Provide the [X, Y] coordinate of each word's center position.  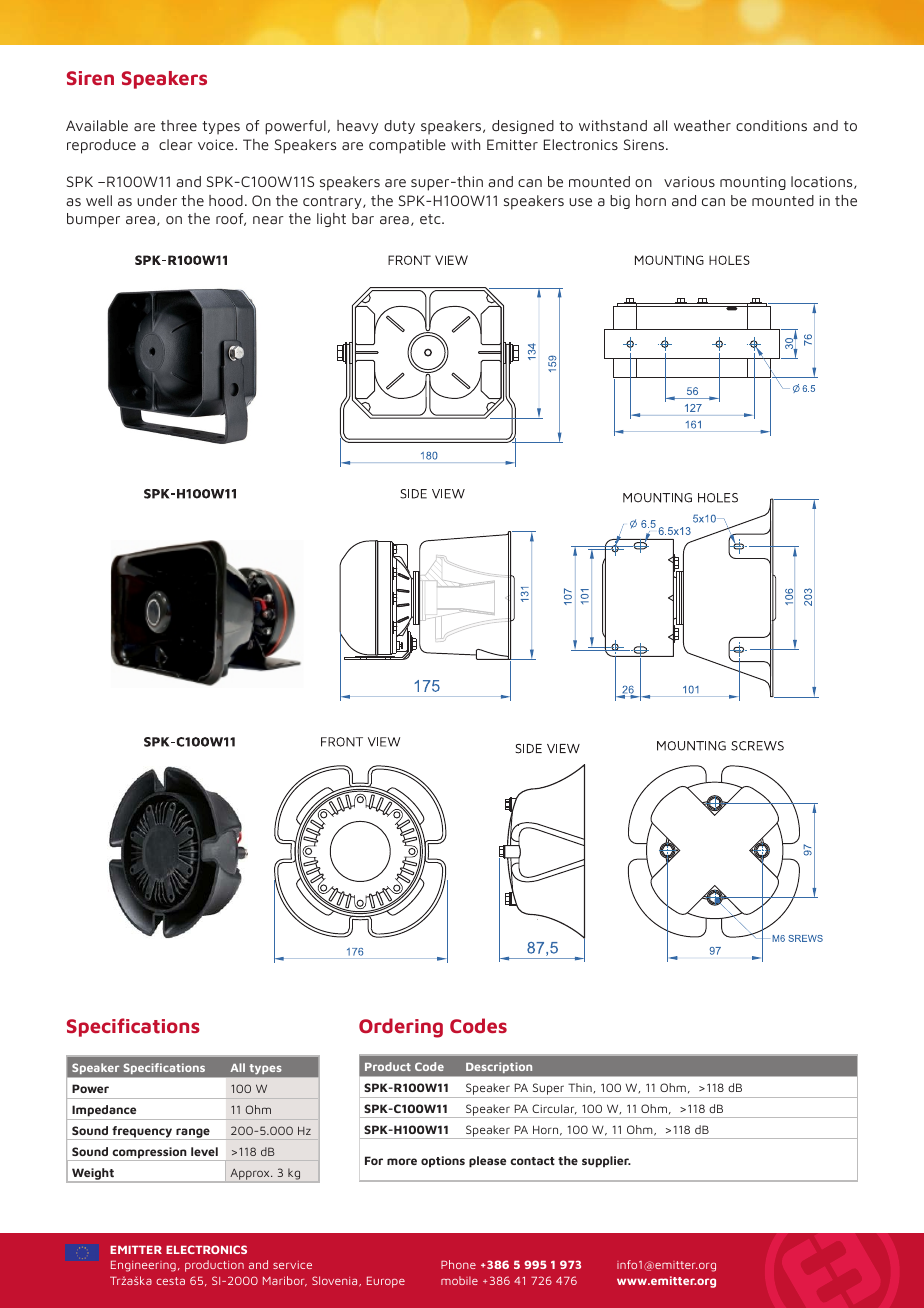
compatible [407, 146]
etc [431, 219]
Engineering [143, 1266]
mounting [753, 183]
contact [532, 1161]
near [268, 220]
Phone [458, 1264]
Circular [554, 1109]
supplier [606, 1162]
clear [176, 144]
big [620, 202]
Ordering [401, 1028]
